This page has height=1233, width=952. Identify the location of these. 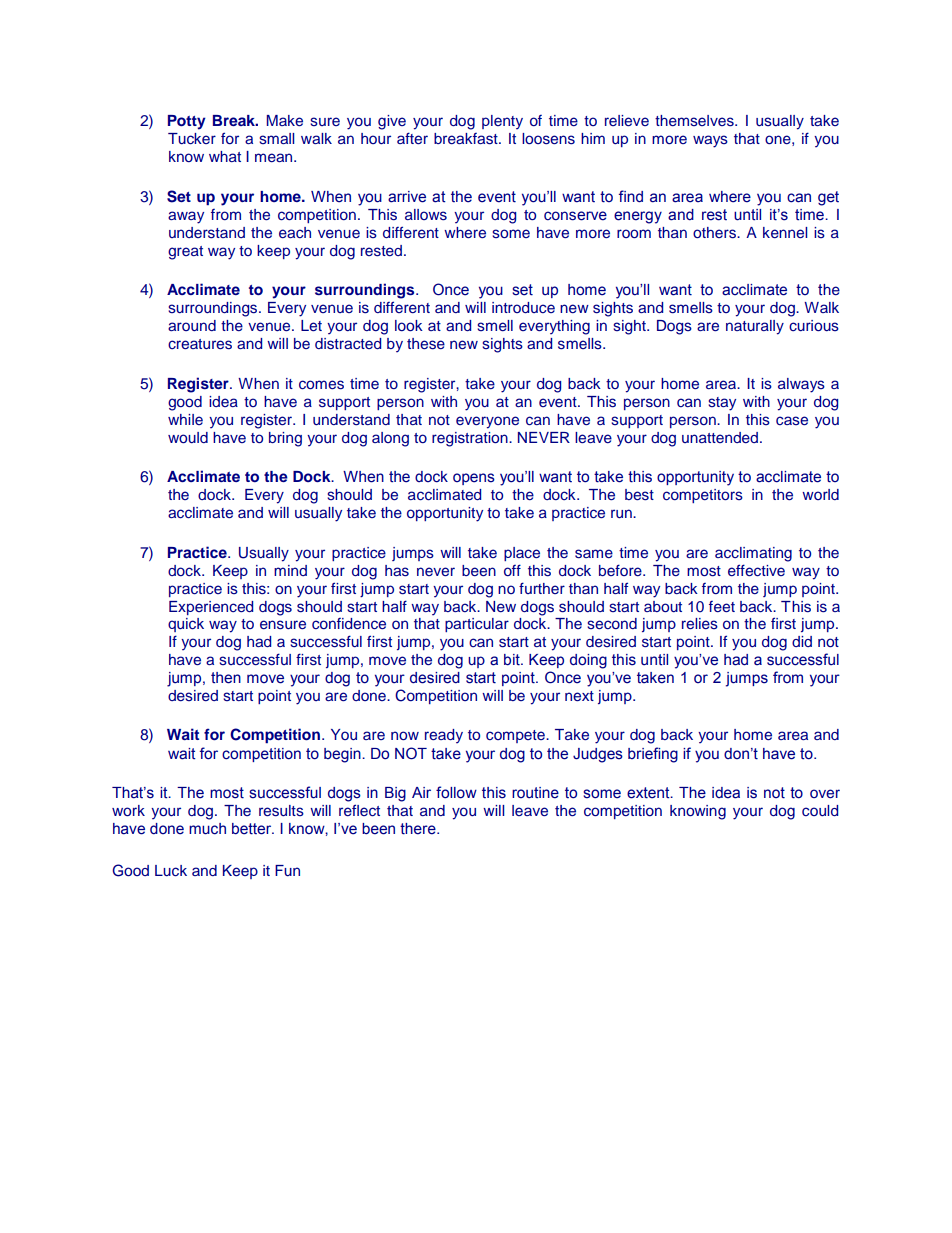
(426, 344).
